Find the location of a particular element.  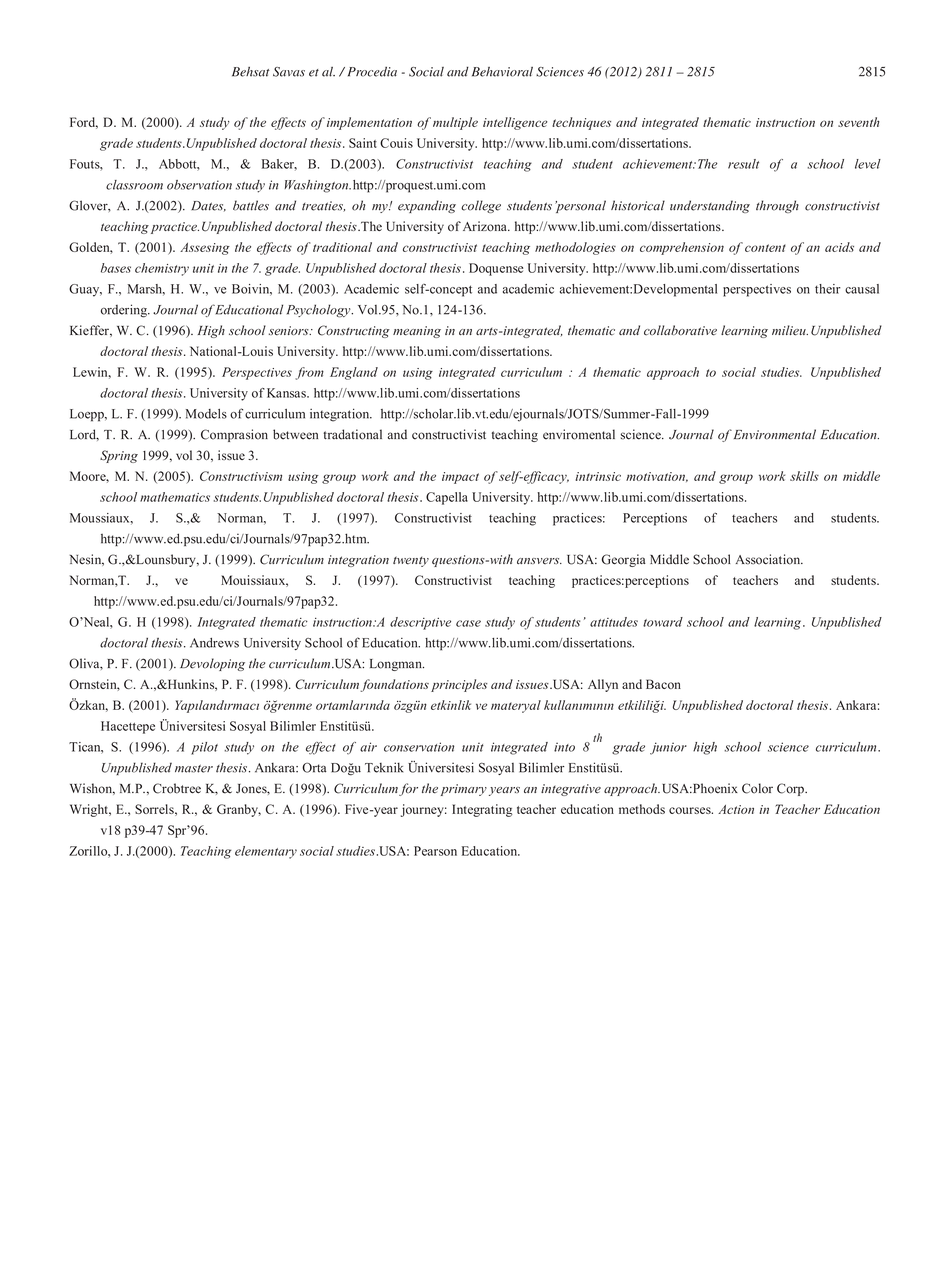

Action is located at coordinates (736, 809).
